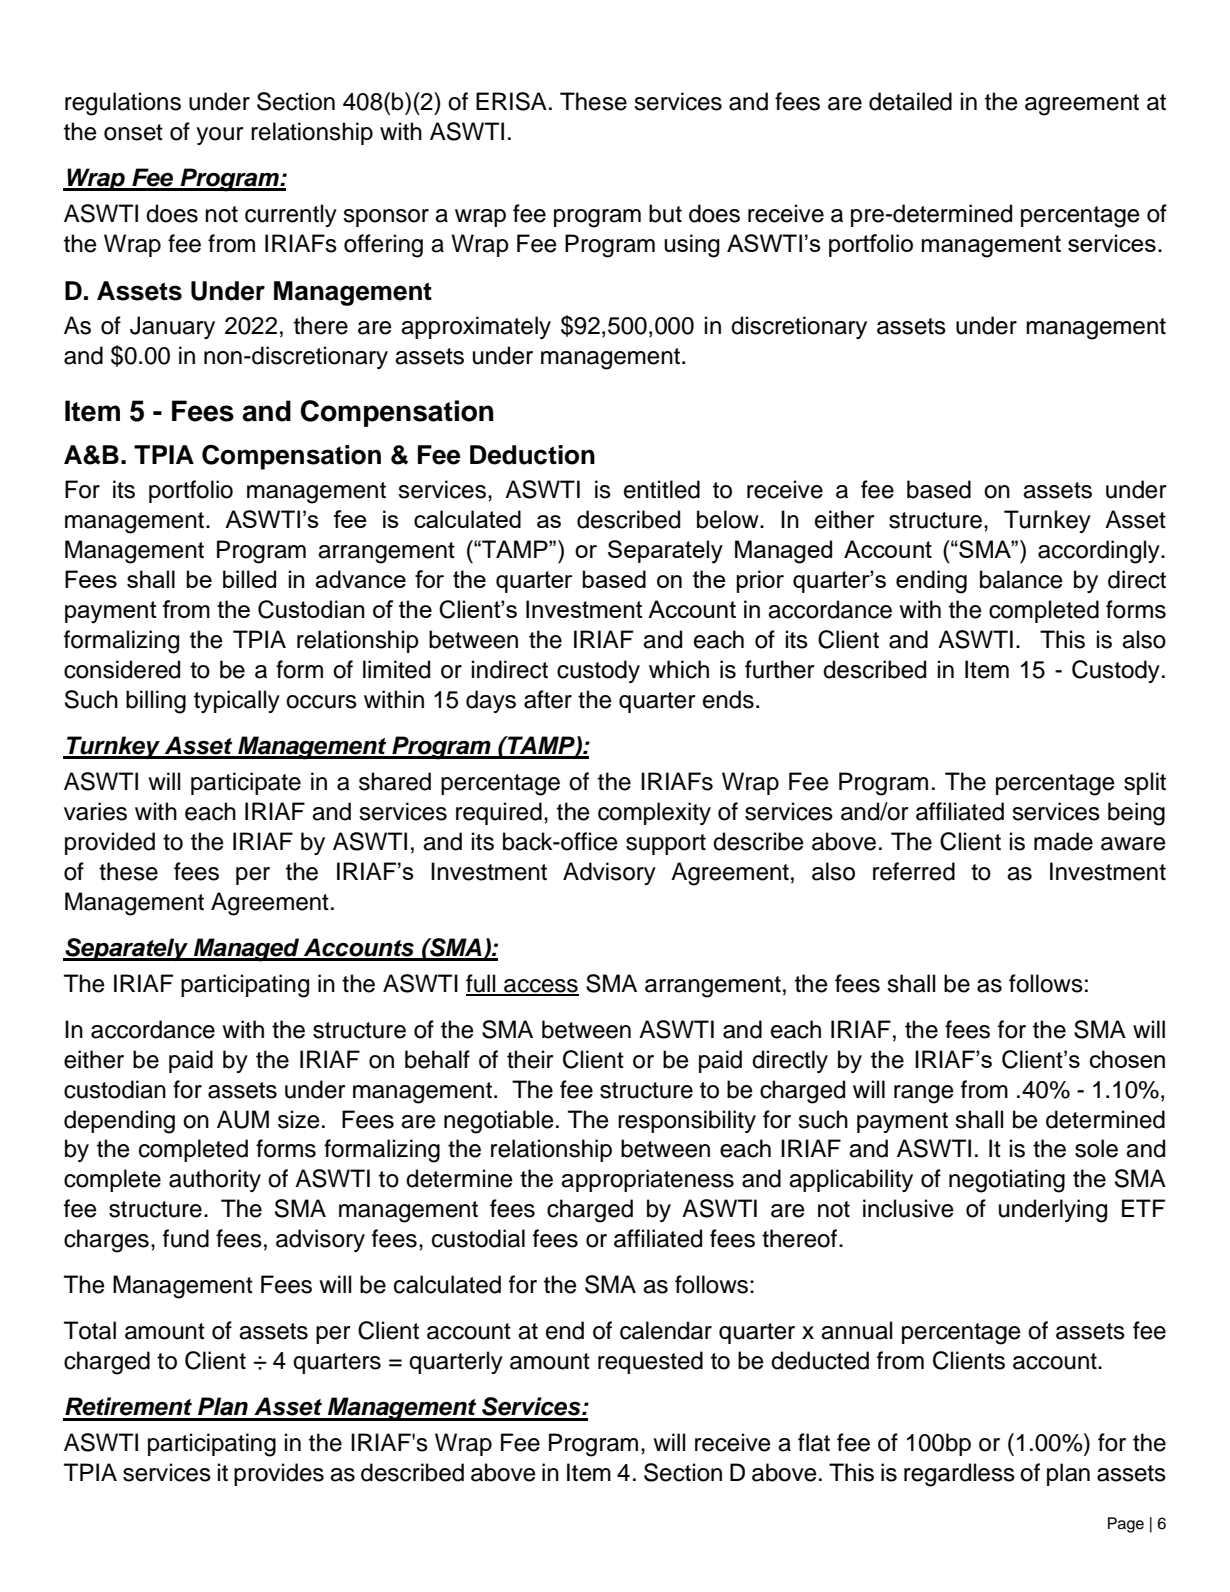  I want to click on but, so click(665, 213).
